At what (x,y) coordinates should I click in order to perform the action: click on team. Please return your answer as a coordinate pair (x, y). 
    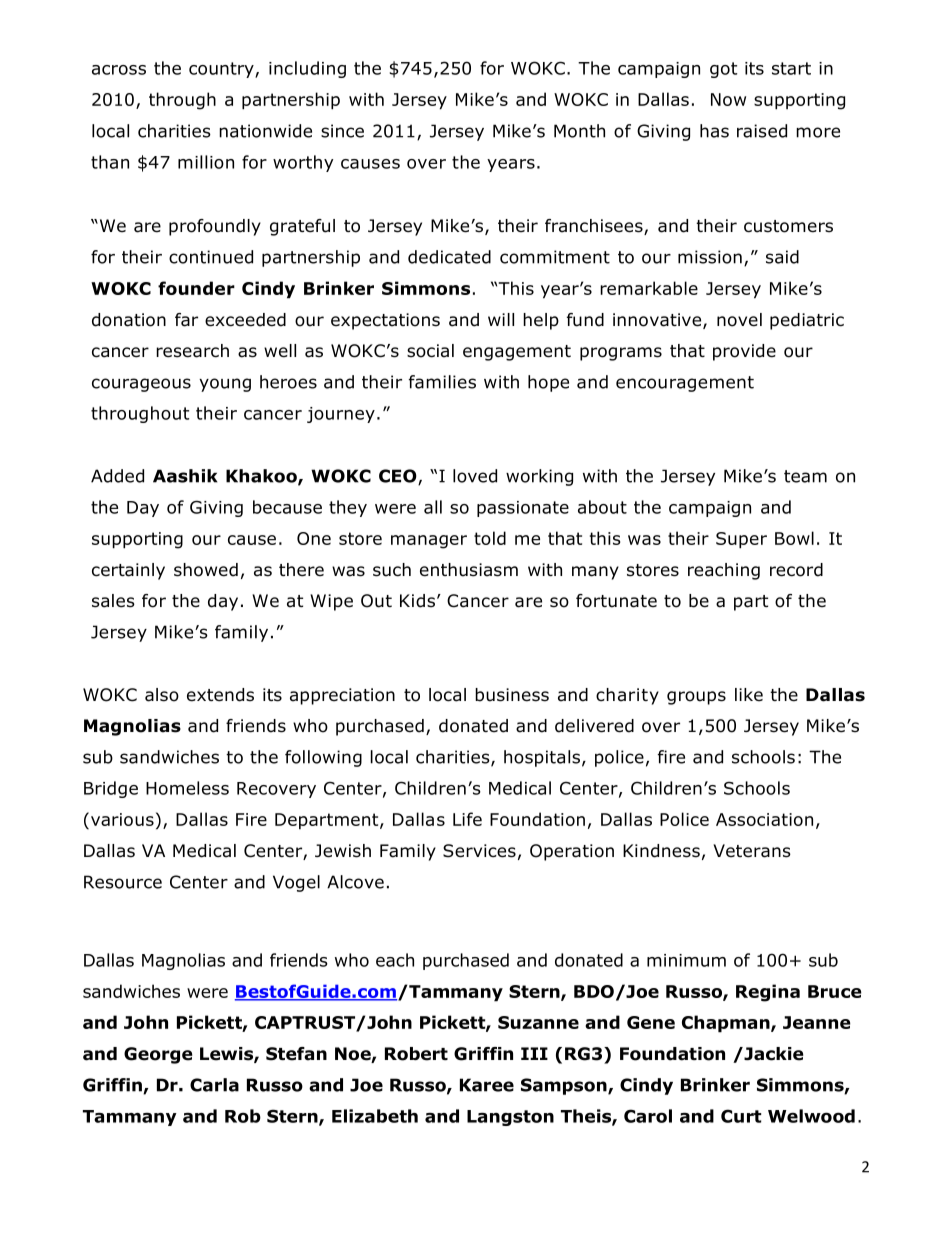
    Looking at the image, I should click on (805, 476).
